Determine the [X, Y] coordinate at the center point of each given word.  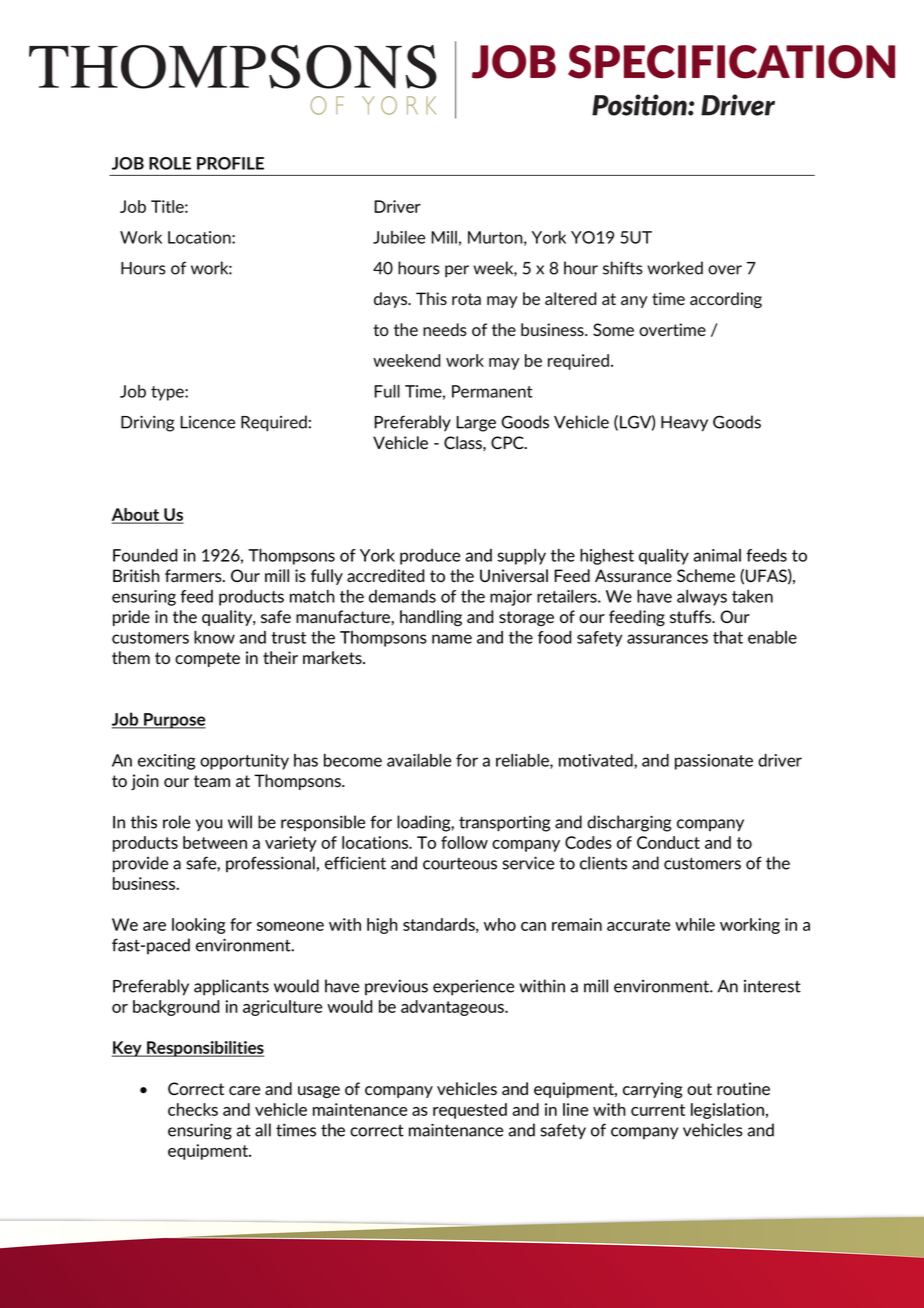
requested [470, 1111]
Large [476, 424]
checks [193, 1109]
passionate [714, 762]
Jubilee [399, 237]
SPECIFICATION [731, 62]
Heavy [684, 424]
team [212, 781]
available [419, 760]
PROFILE [230, 163]
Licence [207, 422]
